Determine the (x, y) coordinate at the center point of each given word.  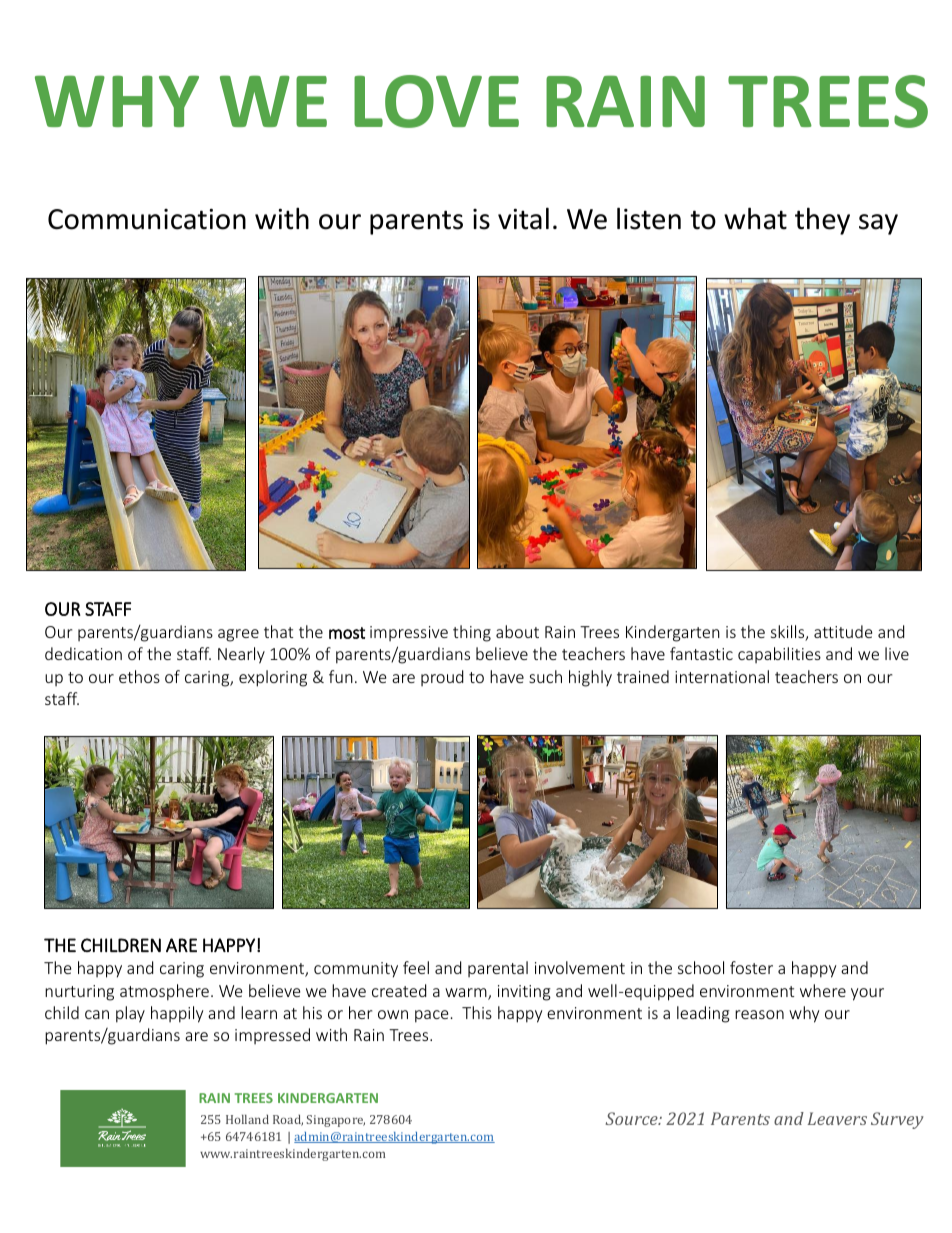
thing (472, 633)
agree (238, 635)
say (878, 224)
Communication (147, 219)
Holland (247, 1119)
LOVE (436, 101)
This (477, 1012)
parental (498, 969)
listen (649, 218)
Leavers (837, 1118)
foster (751, 967)
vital (523, 218)
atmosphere (164, 992)
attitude (843, 631)
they (822, 221)
